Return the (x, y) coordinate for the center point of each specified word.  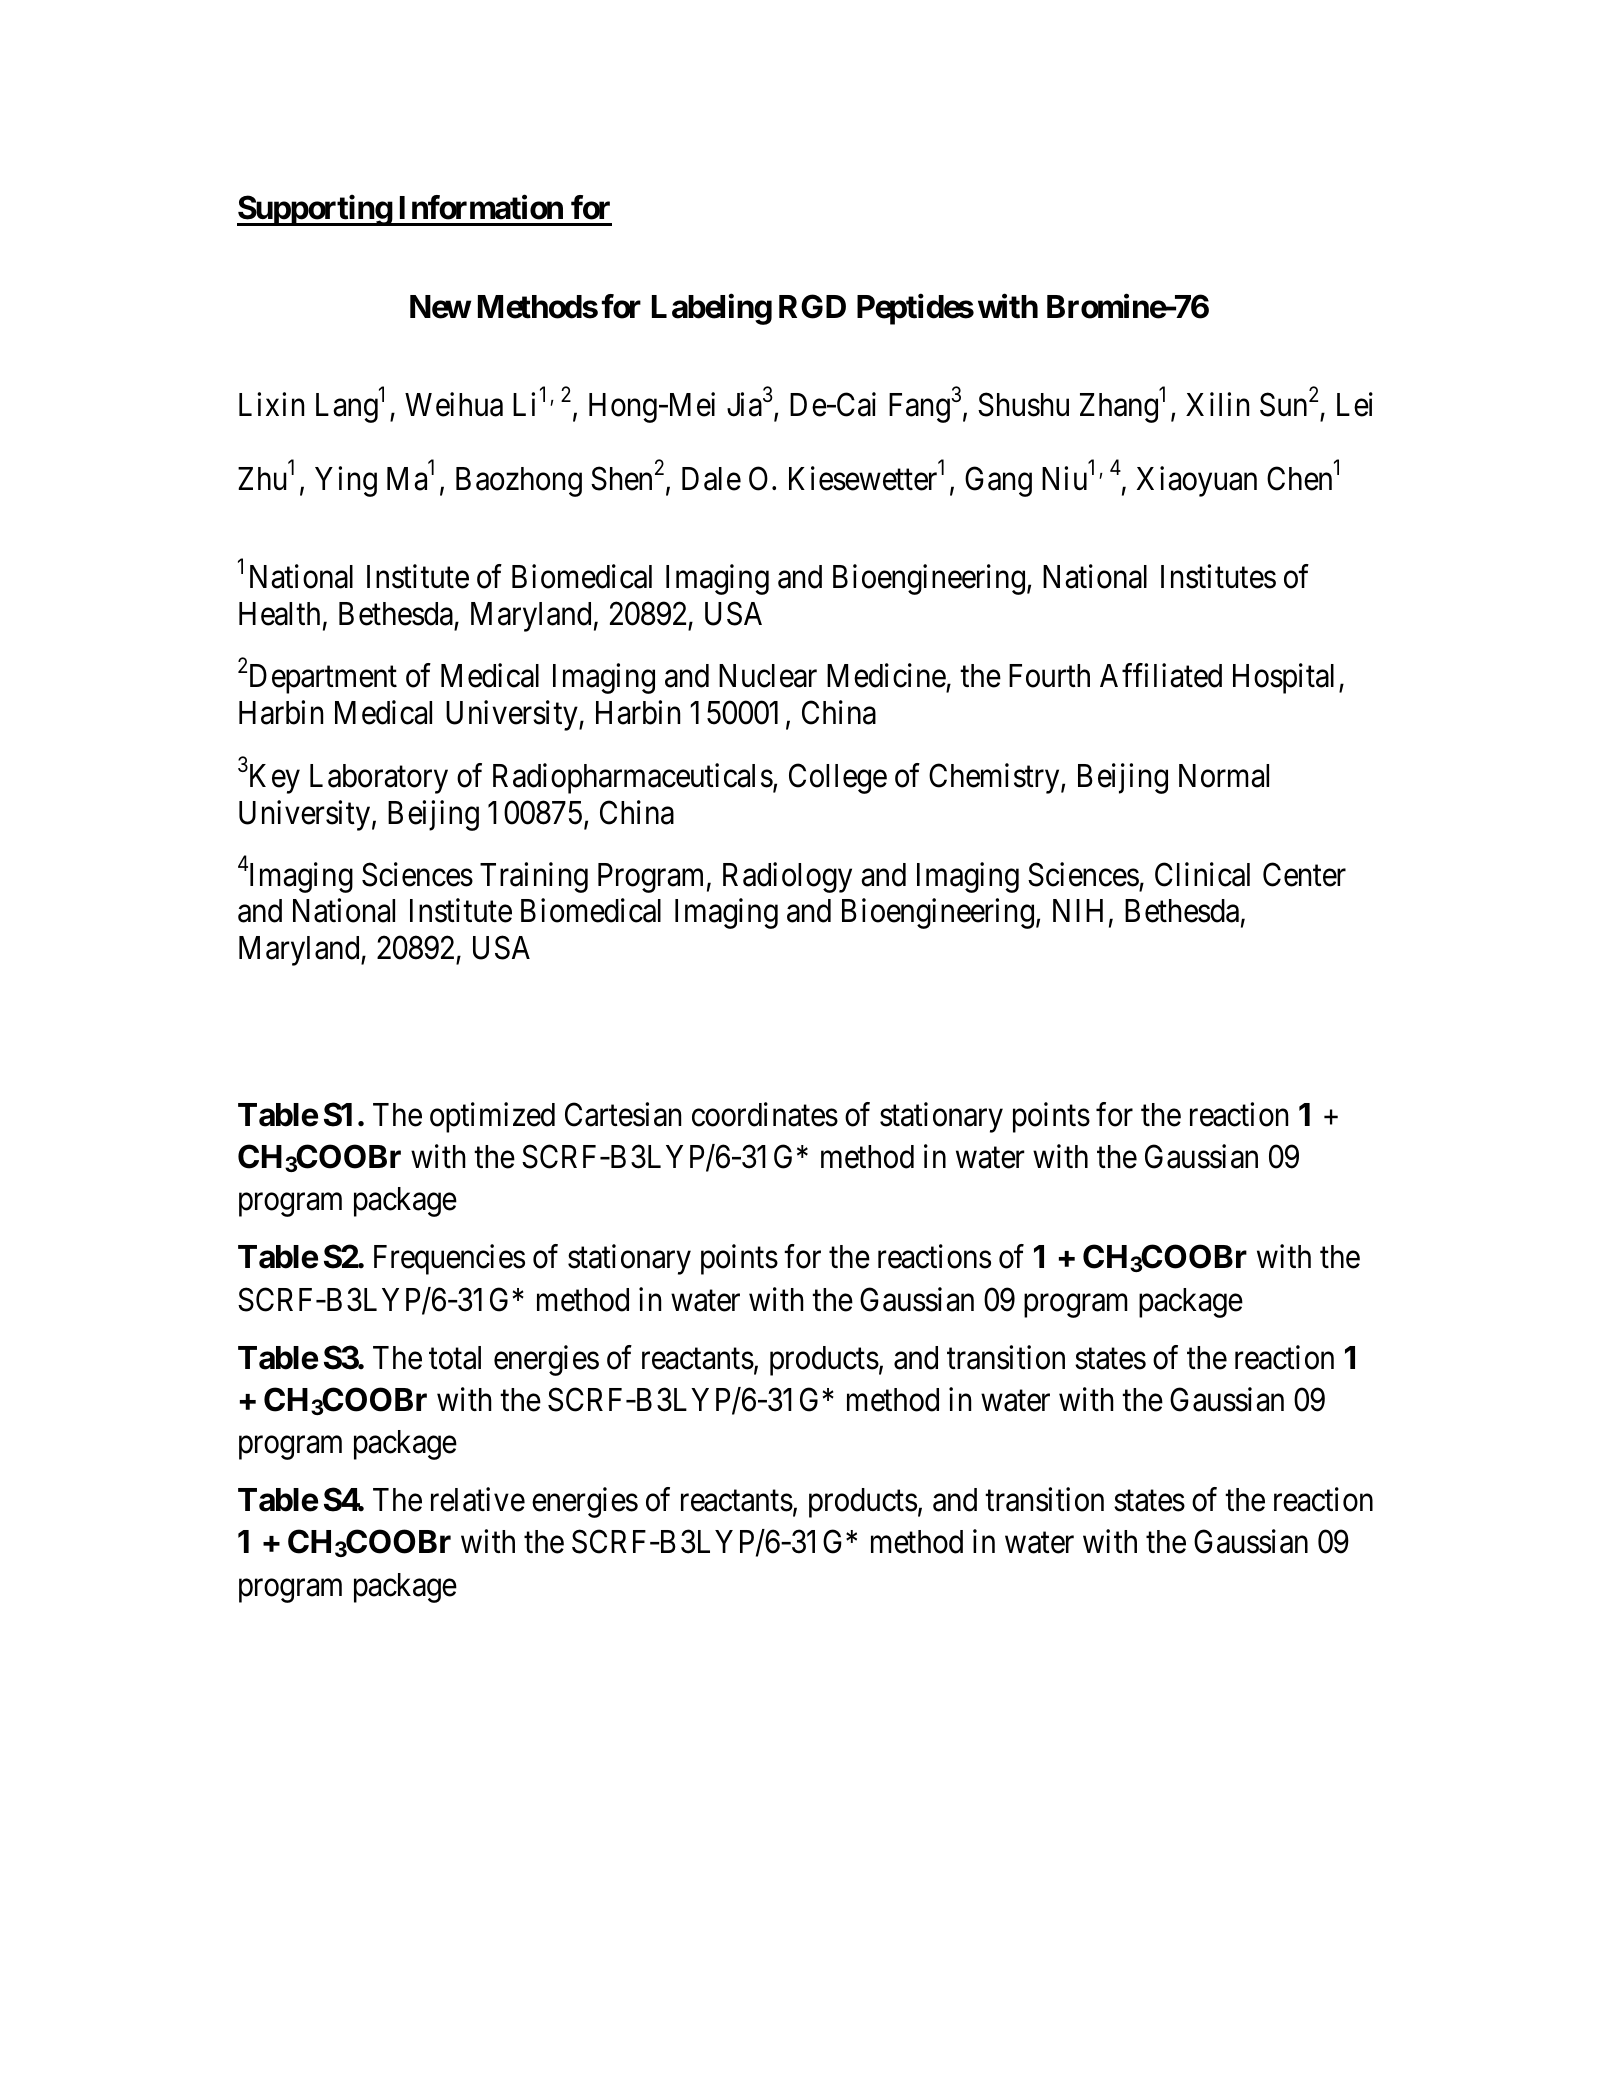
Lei (1355, 405)
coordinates (765, 1114)
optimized (492, 1117)
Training (534, 877)
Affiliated (1161, 676)
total (455, 1358)
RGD (812, 306)
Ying (346, 481)
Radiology (787, 877)
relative (478, 1499)
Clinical (1202, 874)
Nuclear (768, 676)
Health (279, 614)
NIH (1078, 910)
